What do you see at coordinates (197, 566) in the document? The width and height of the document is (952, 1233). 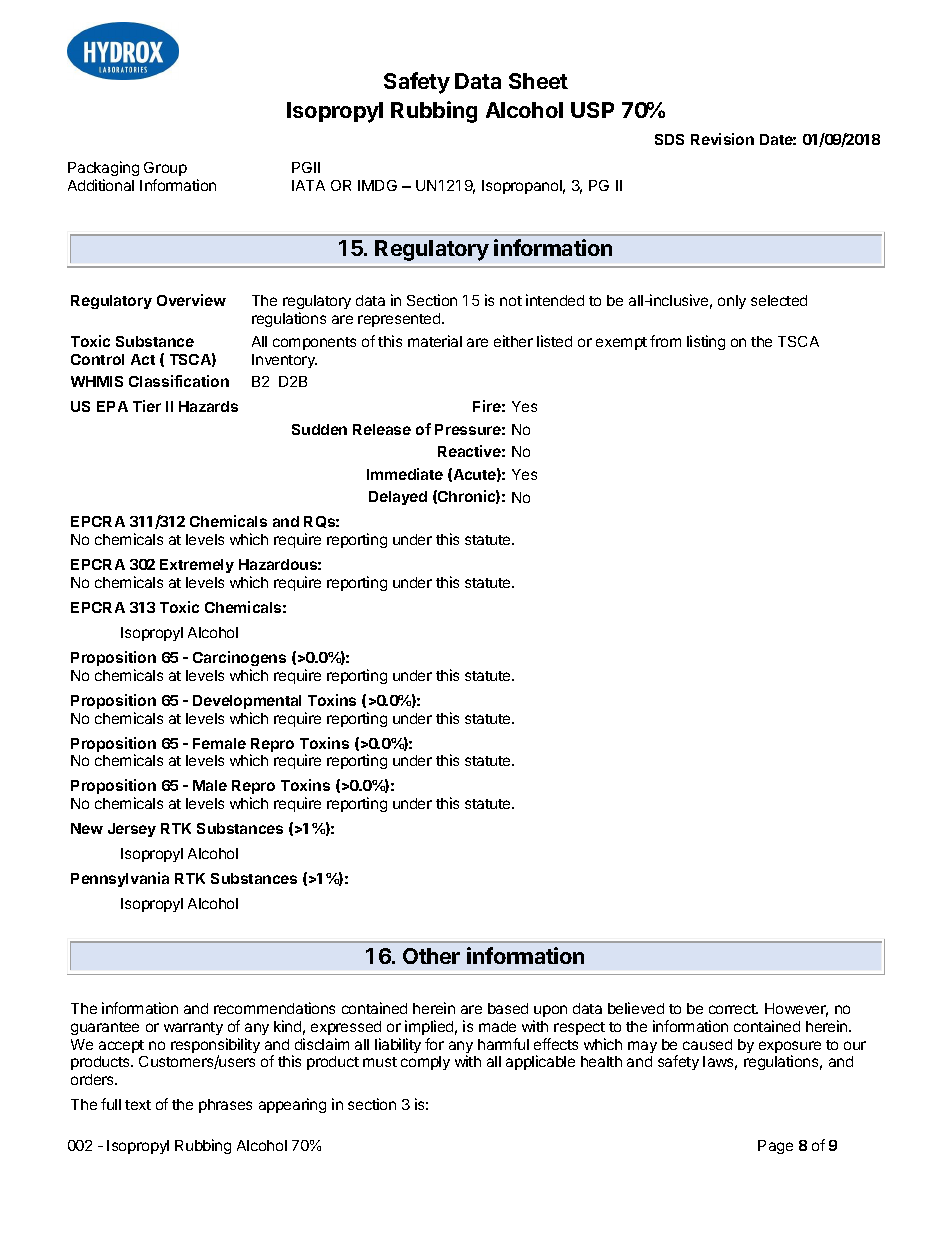 I see `Extremely` at bounding box center [197, 566].
